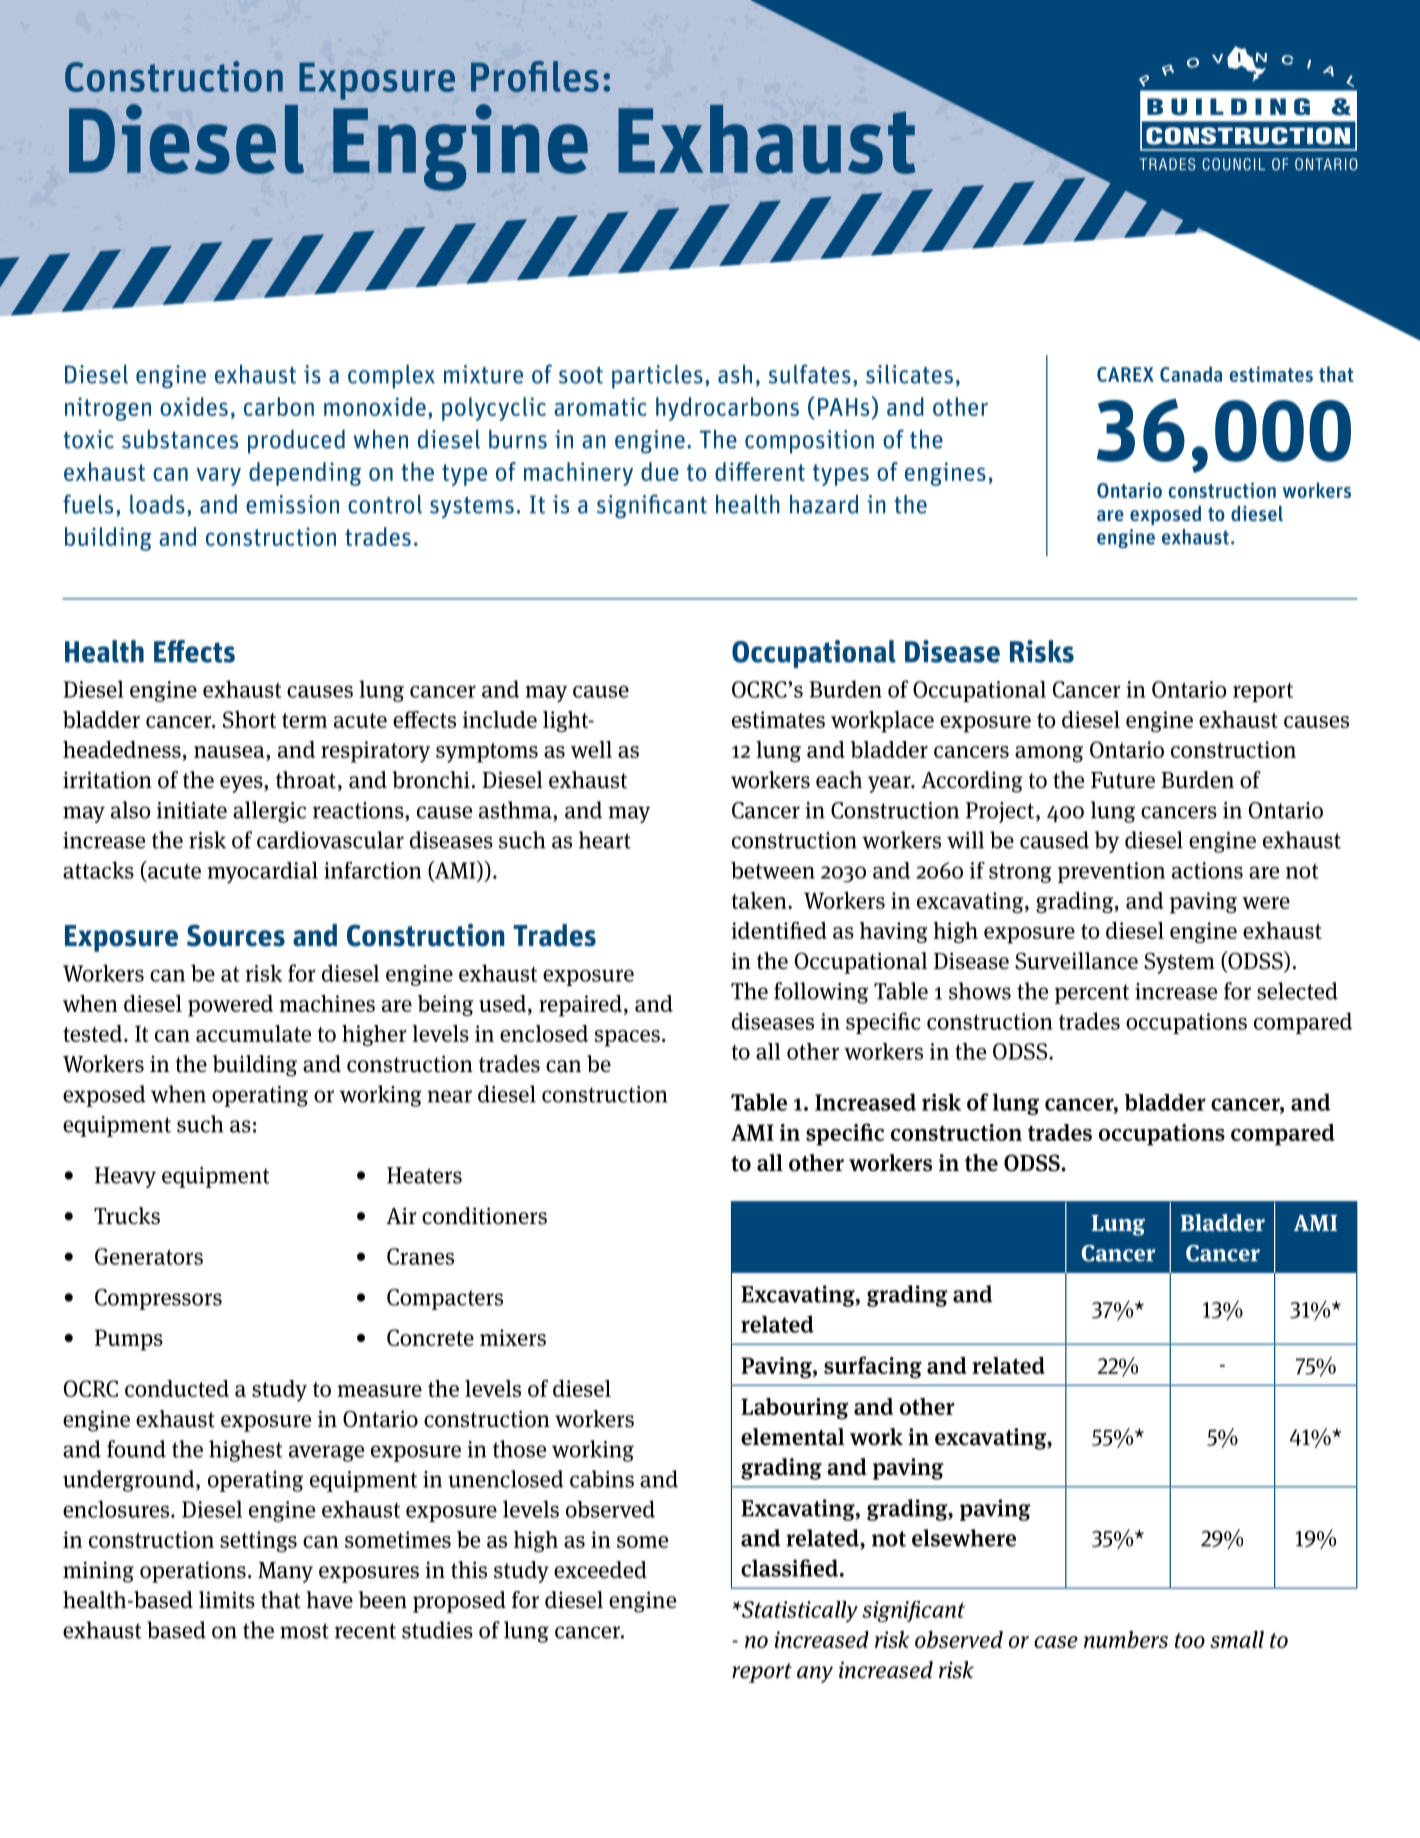 The image size is (1420, 1838). What do you see at coordinates (254, 1033) in the image?
I see `accumulate` at bounding box center [254, 1033].
